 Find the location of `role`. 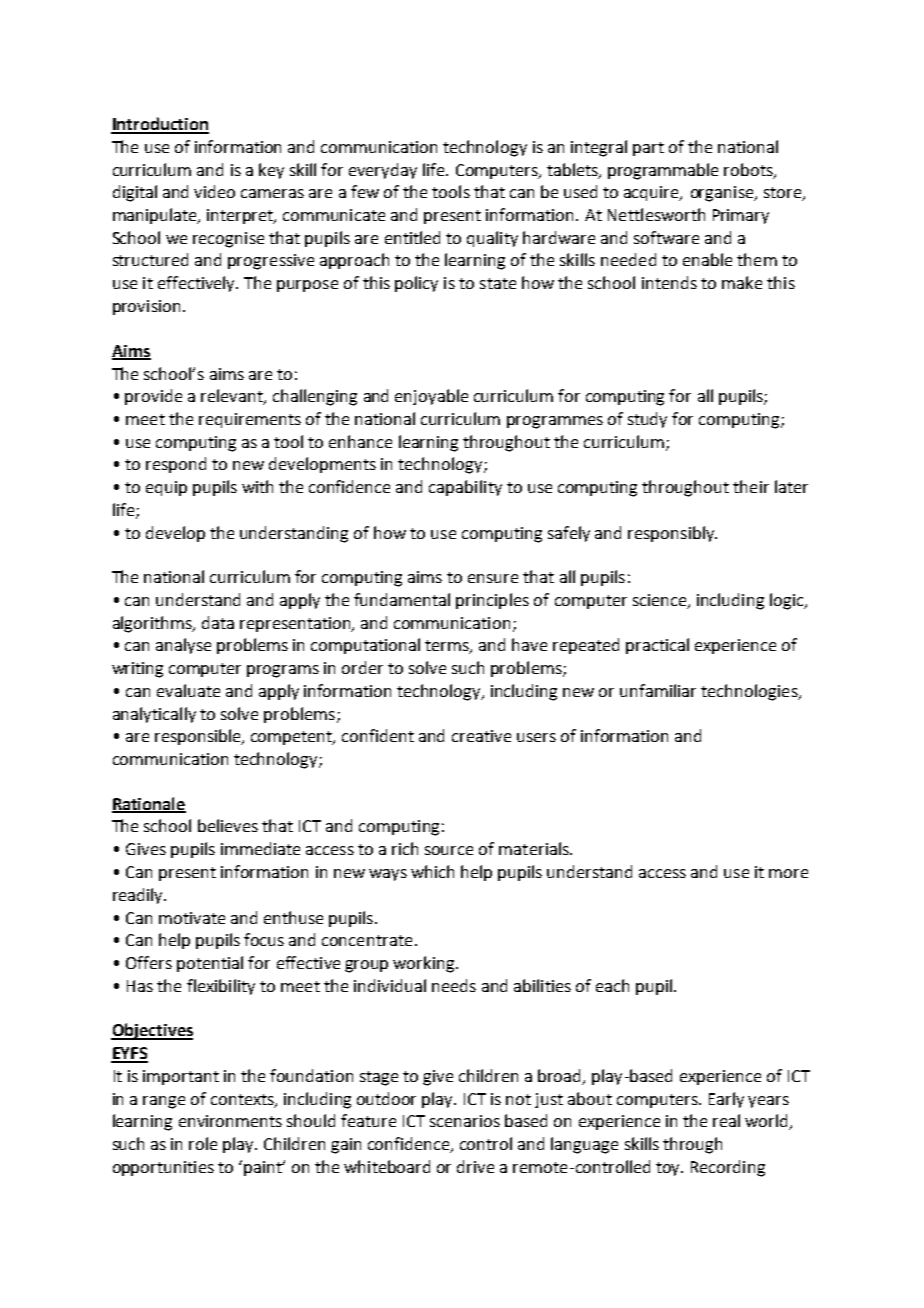

role is located at coordinates (203, 1143).
